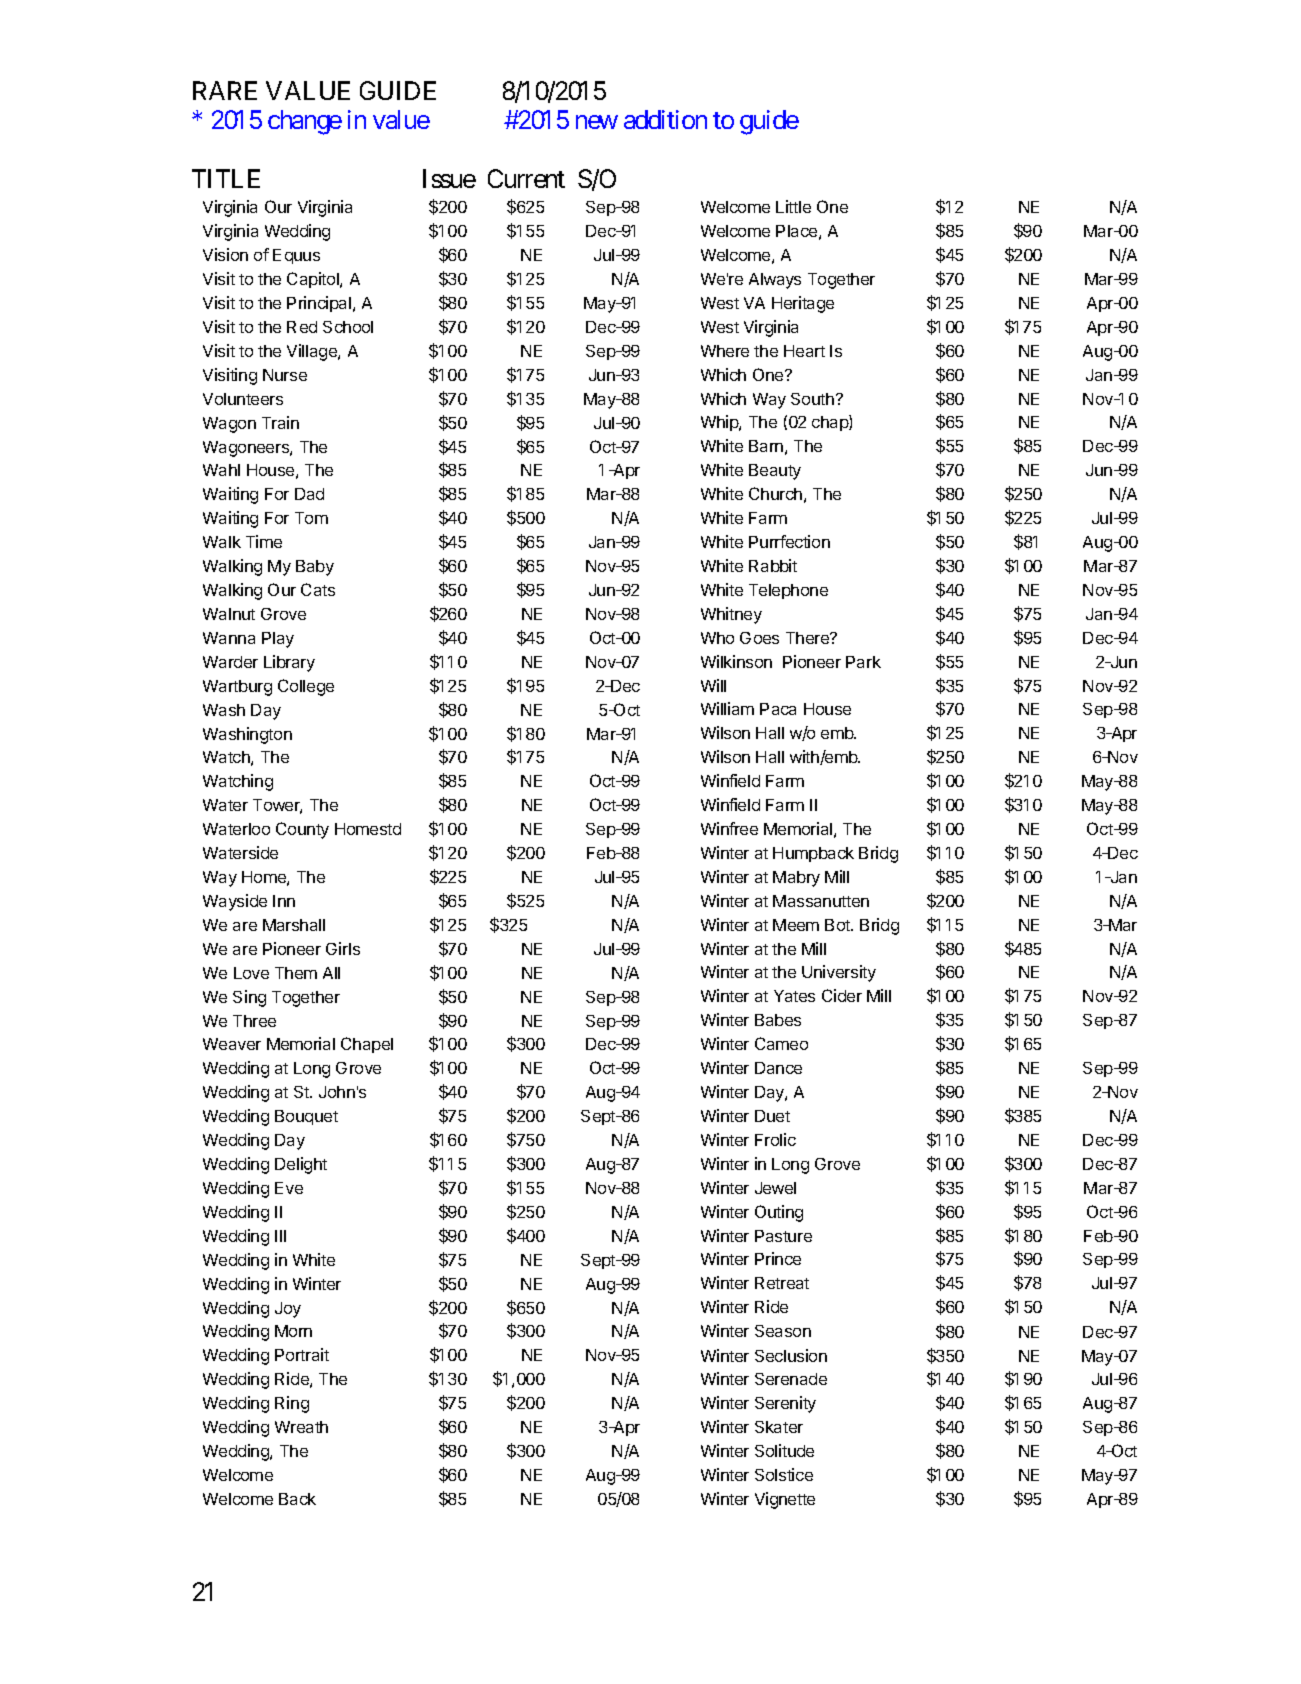  Describe the element at coordinates (343, 948) in the document. I see `Girls` at that location.
